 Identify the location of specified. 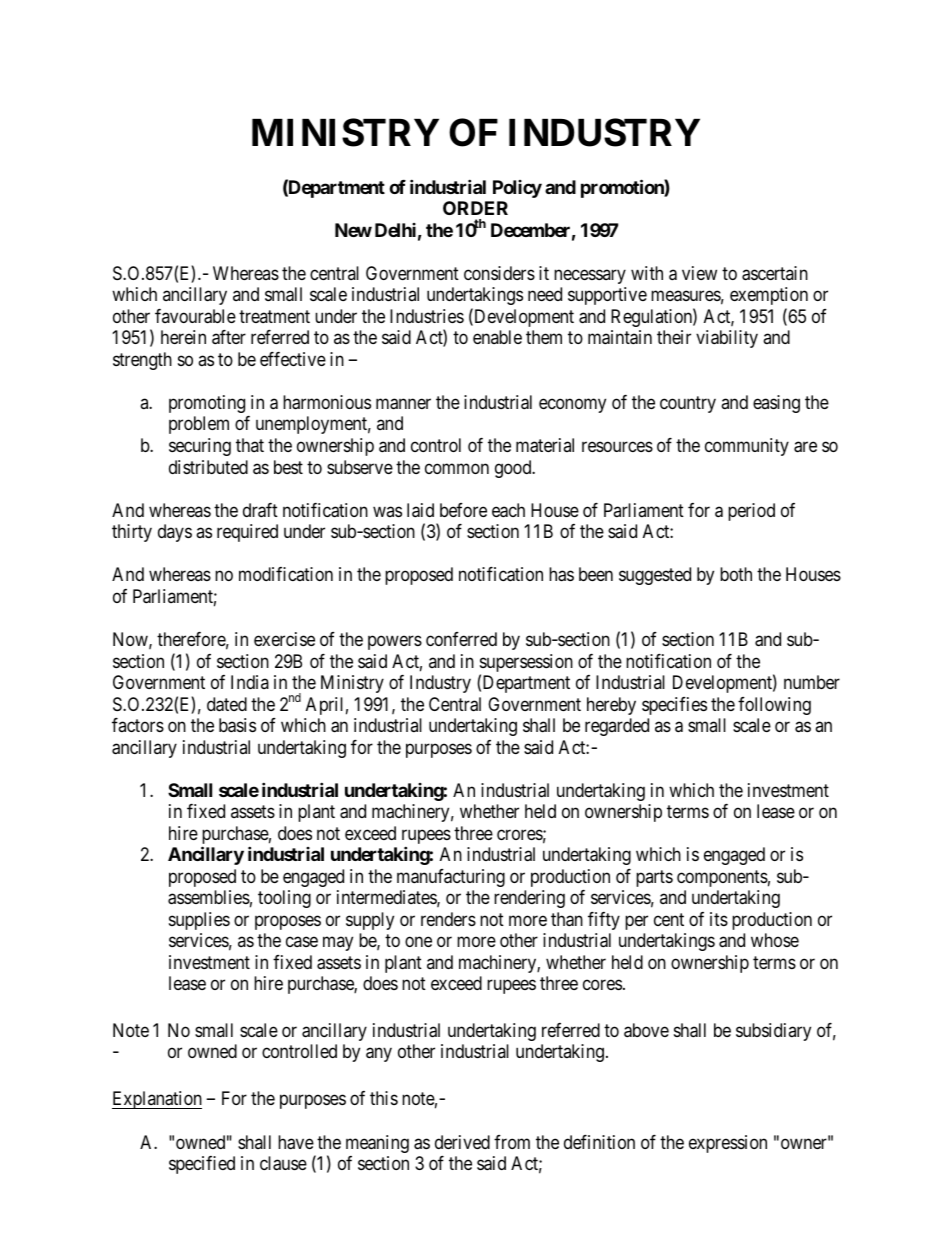
(202, 1165).
